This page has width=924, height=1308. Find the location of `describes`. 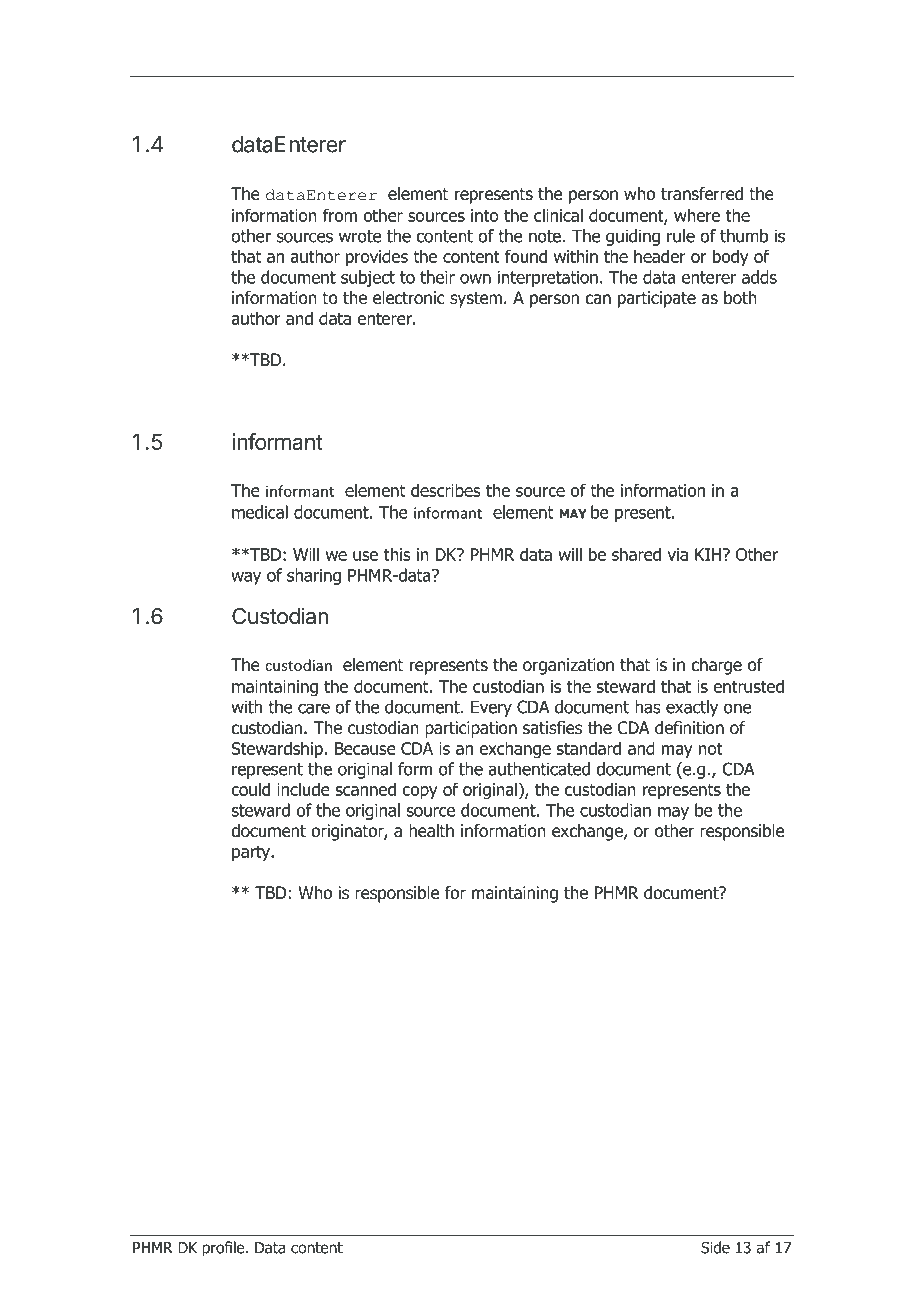

describes is located at coordinates (446, 490).
